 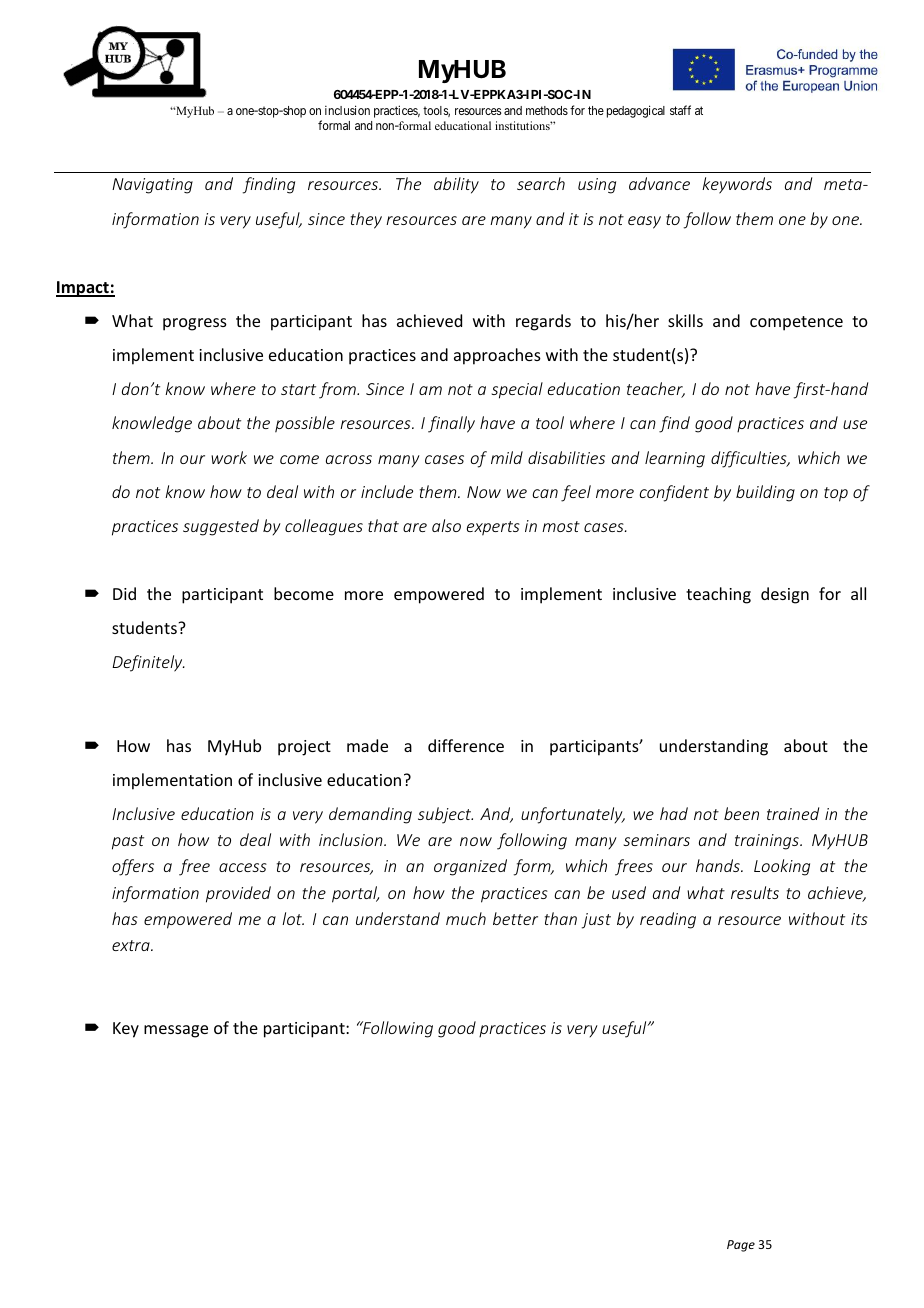 I want to click on message, so click(x=176, y=1031).
